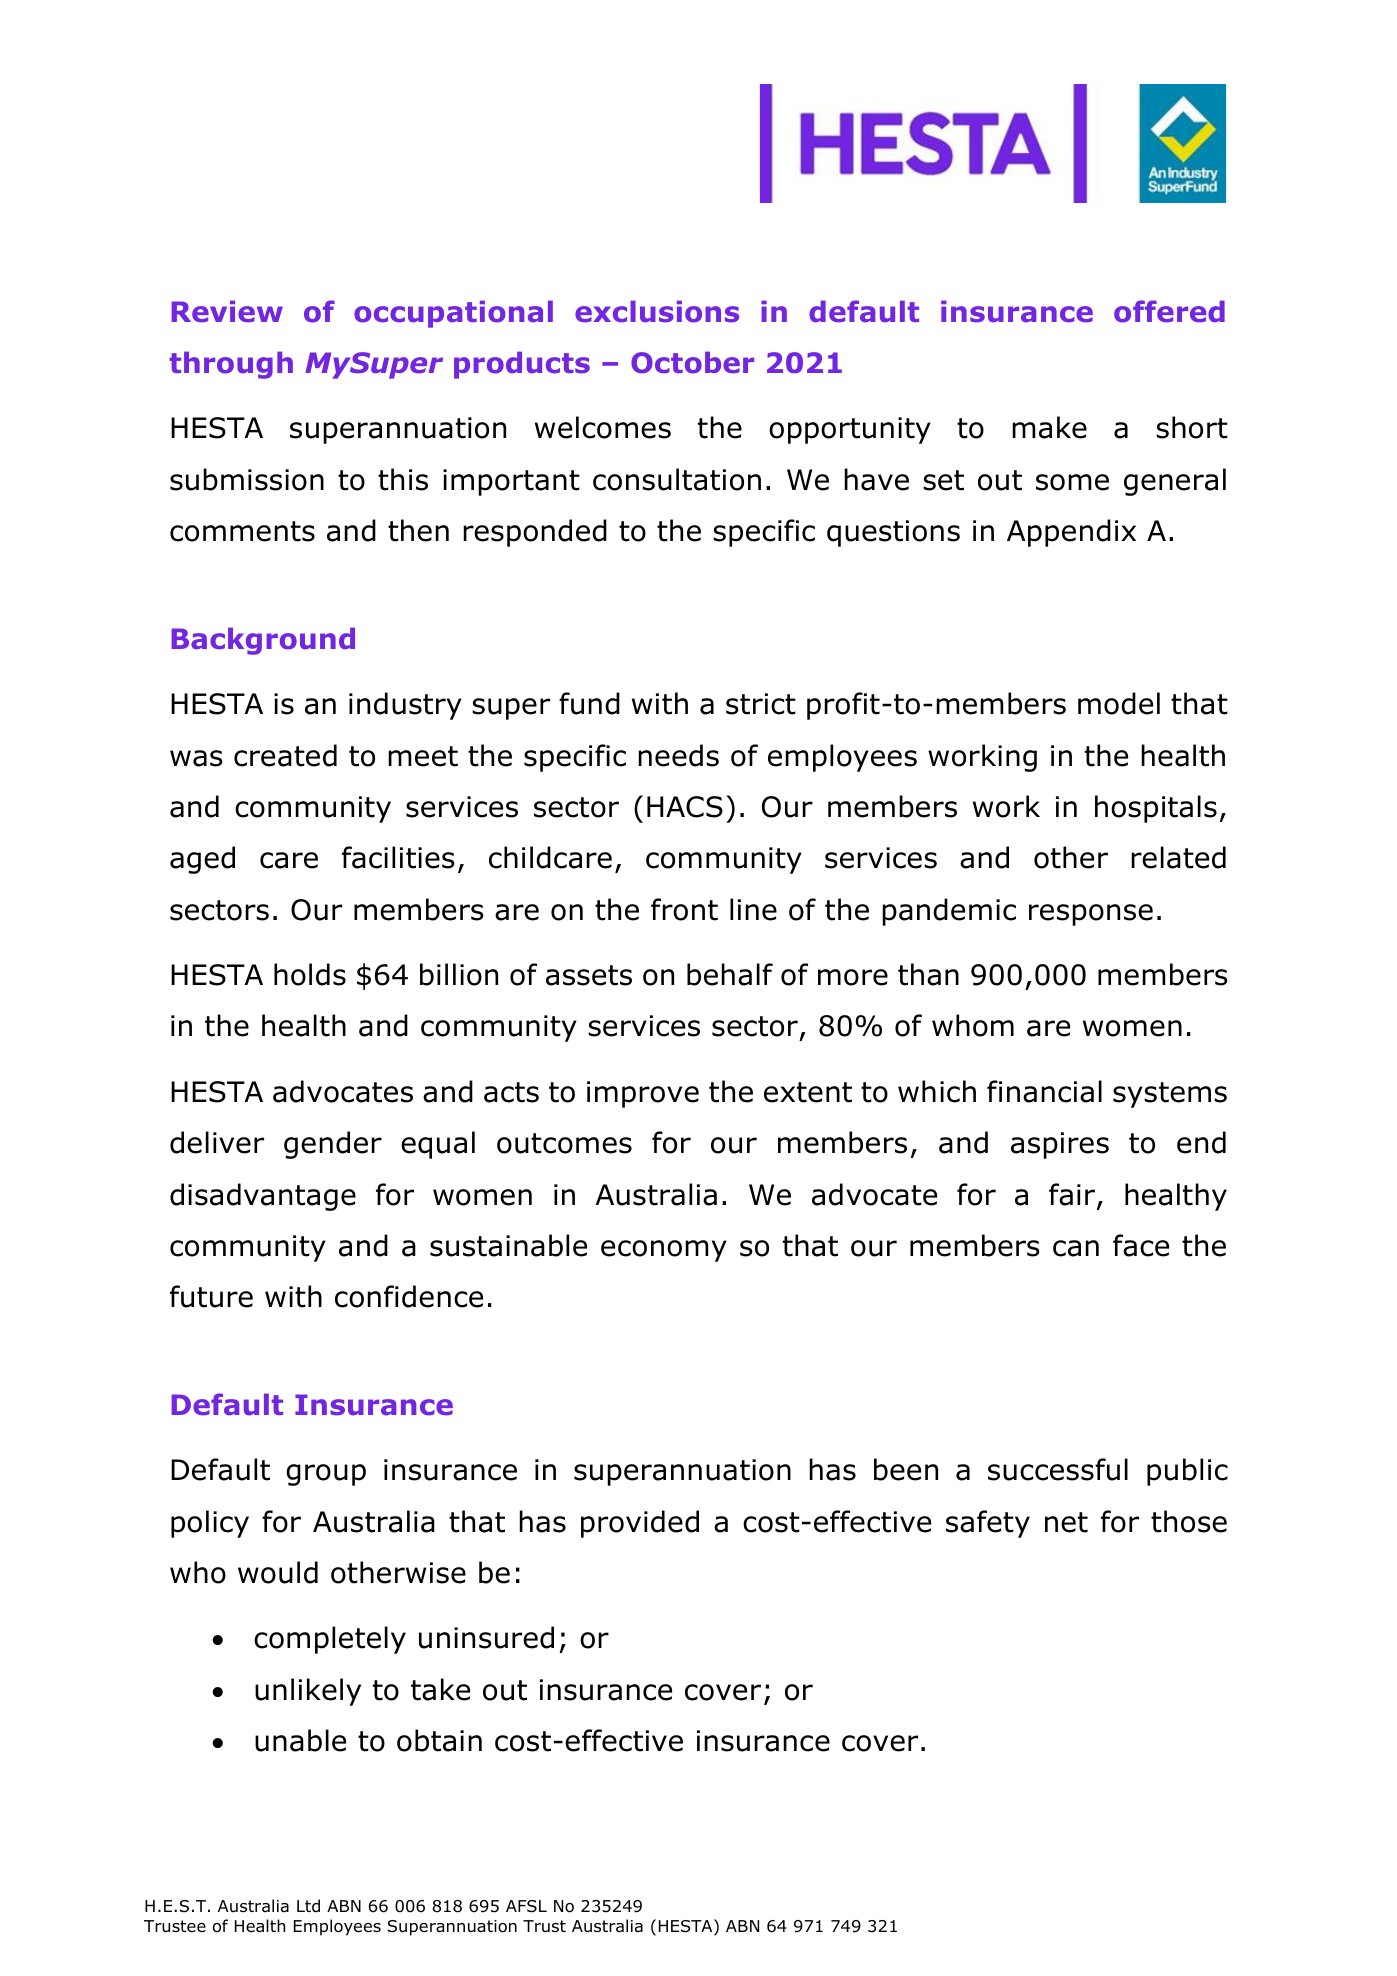 This screenshot has height=1976, width=1397. What do you see at coordinates (308, 1906) in the screenshot?
I see `Ltd` at bounding box center [308, 1906].
